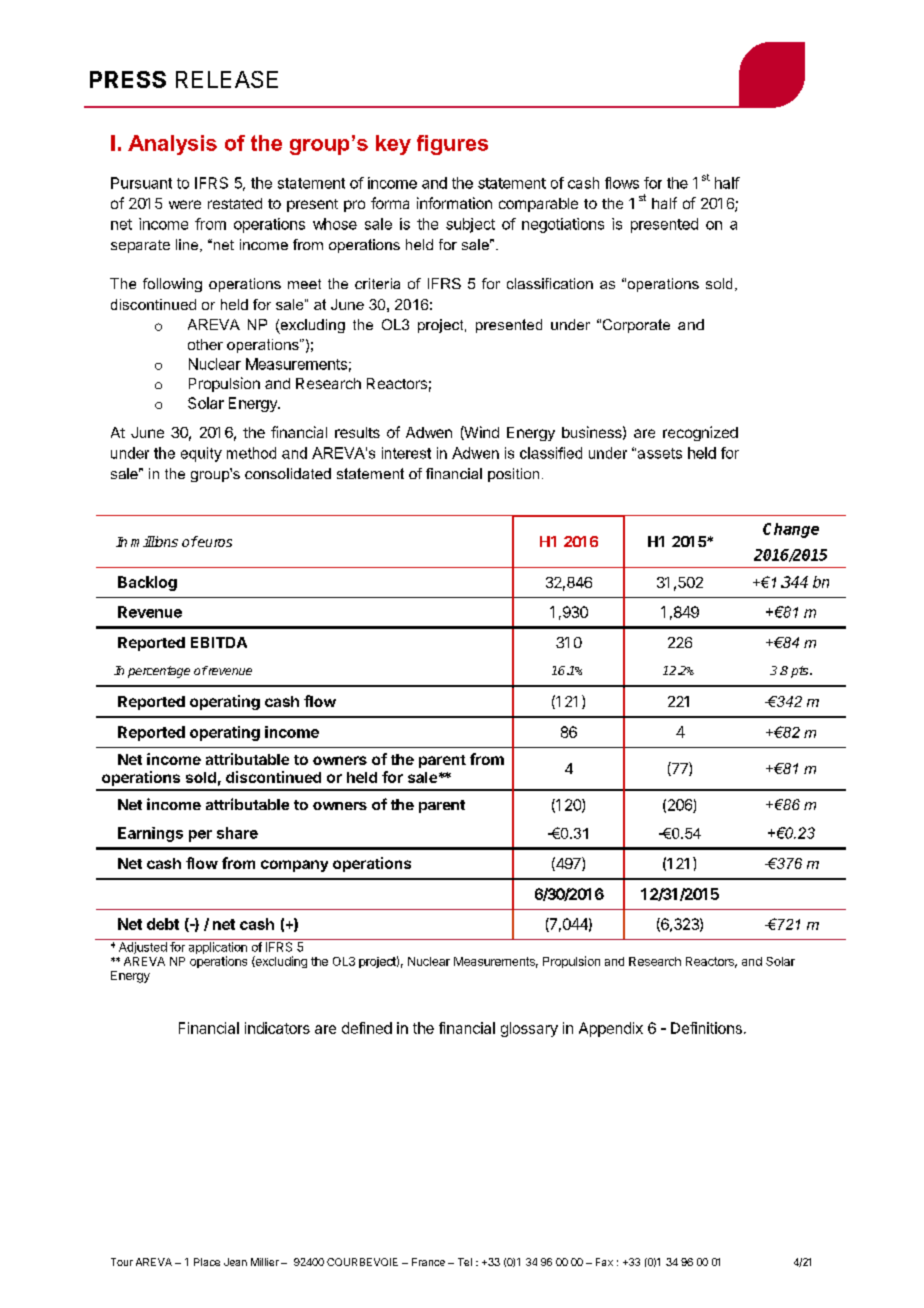 This screenshot has height=1308, width=924. Describe the element at coordinates (604, 1262) in the screenshot. I see `Fax` at that location.
